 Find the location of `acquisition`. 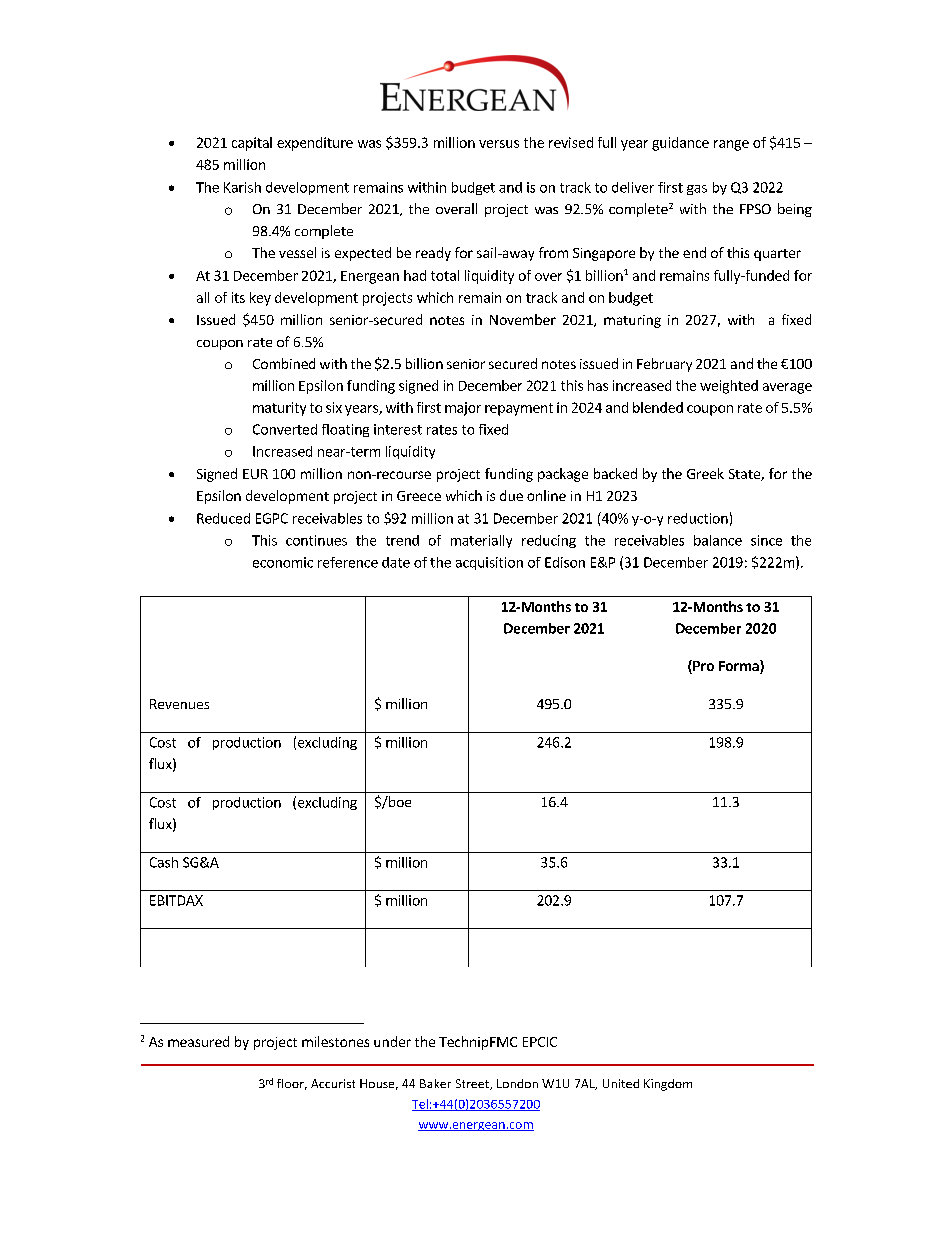

acquisition is located at coordinates (489, 563).
